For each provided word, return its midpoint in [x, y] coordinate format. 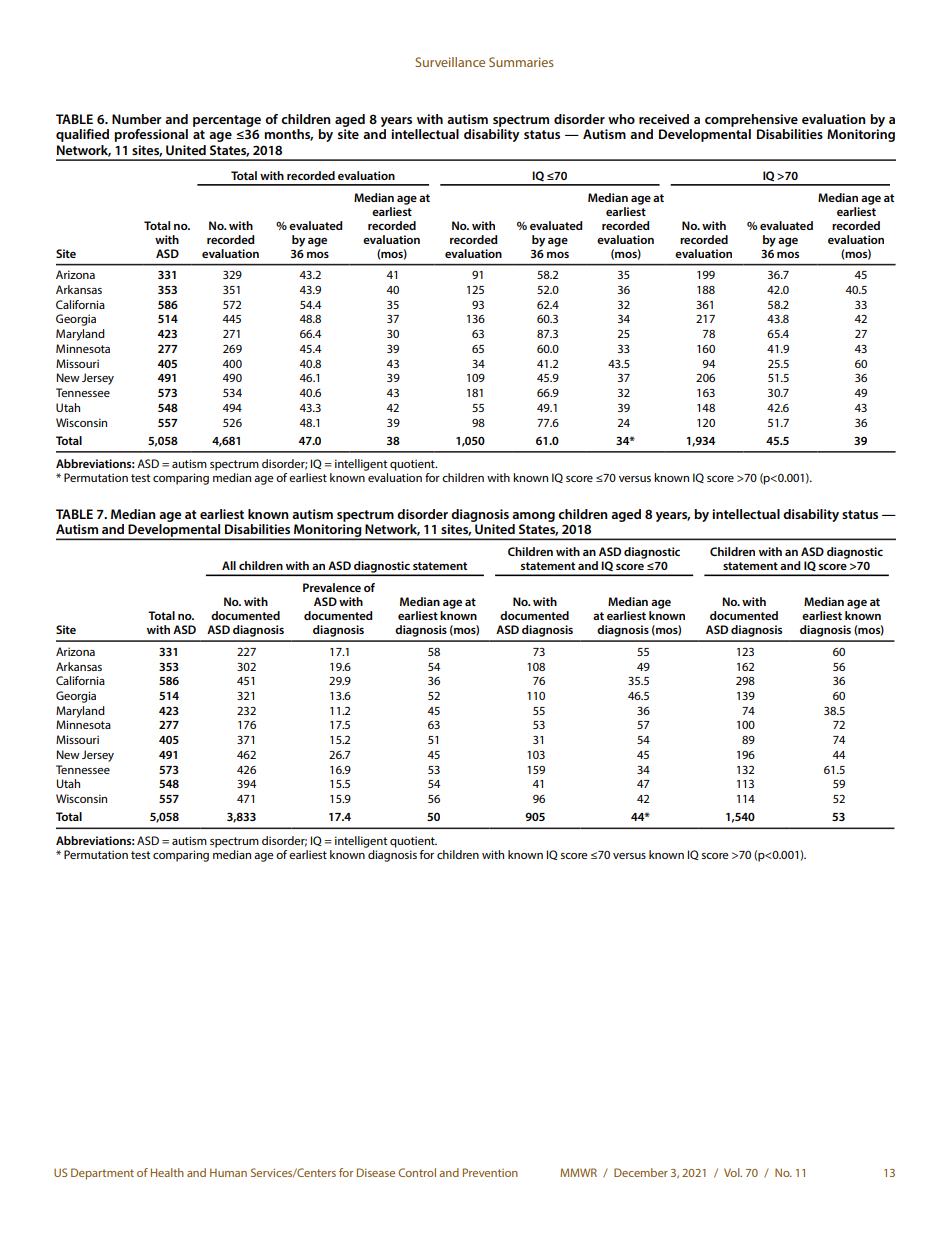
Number [136, 119]
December [641, 1172]
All [229, 565]
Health [167, 1172]
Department [102, 1174]
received [664, 119]
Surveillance [450, 62]
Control [417, 1172]
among [533, 517]
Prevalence [332, 587]
